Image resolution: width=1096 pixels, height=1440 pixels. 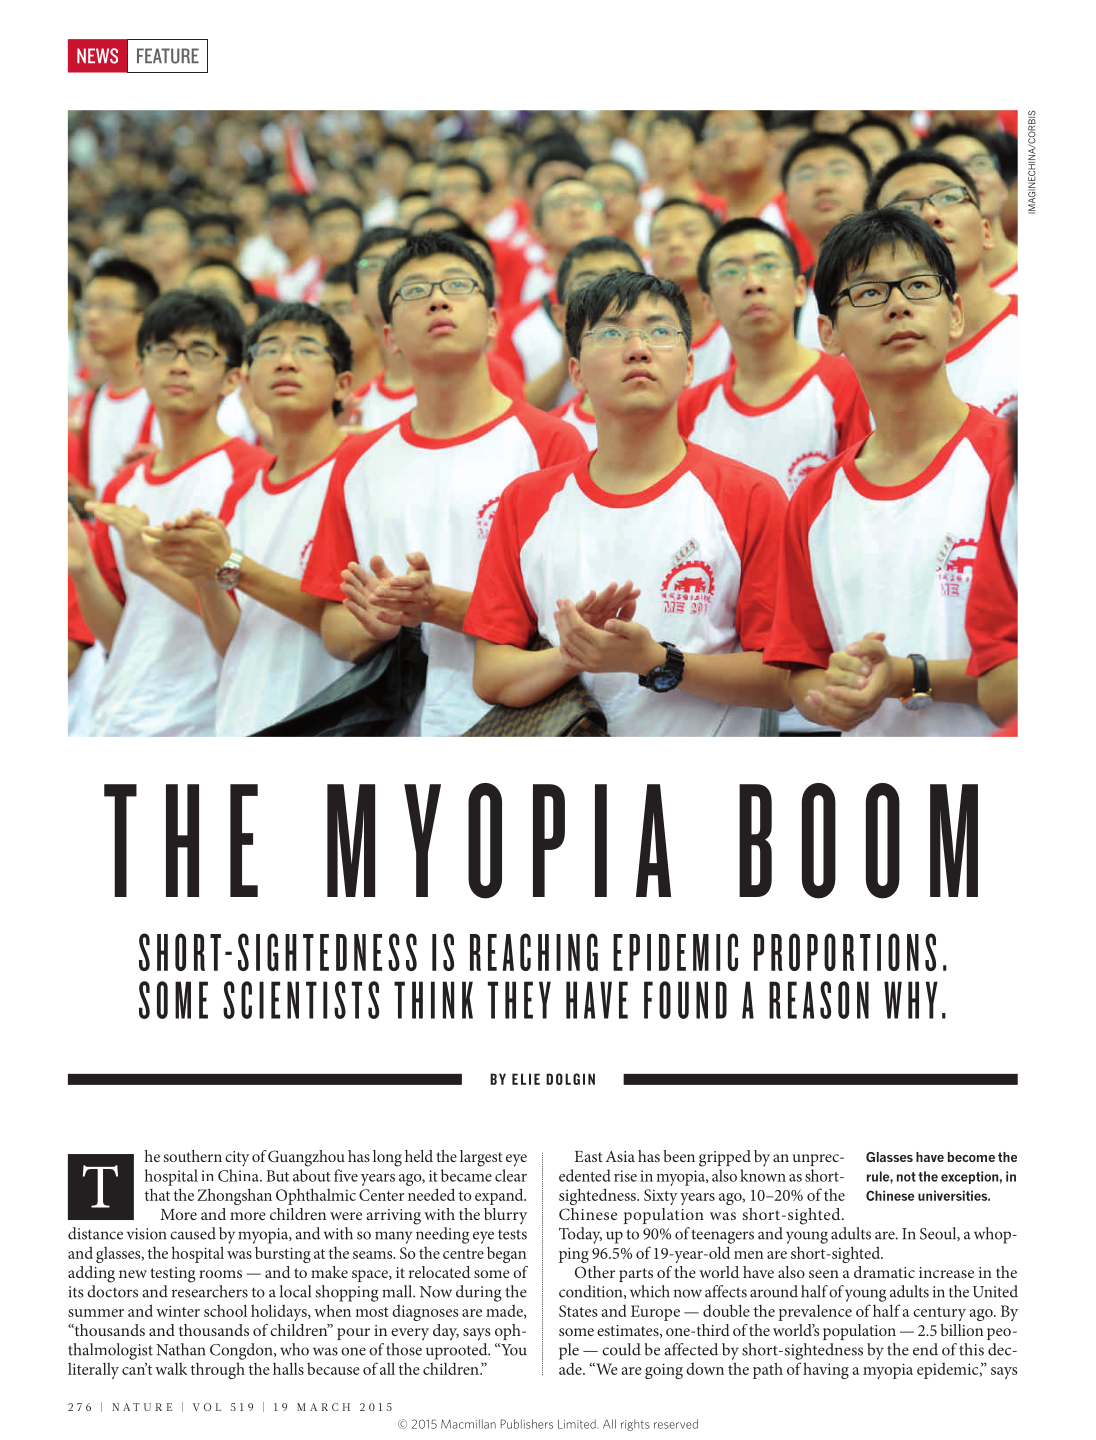 I want to click on FEATURE, so click(x=168, y=56).
